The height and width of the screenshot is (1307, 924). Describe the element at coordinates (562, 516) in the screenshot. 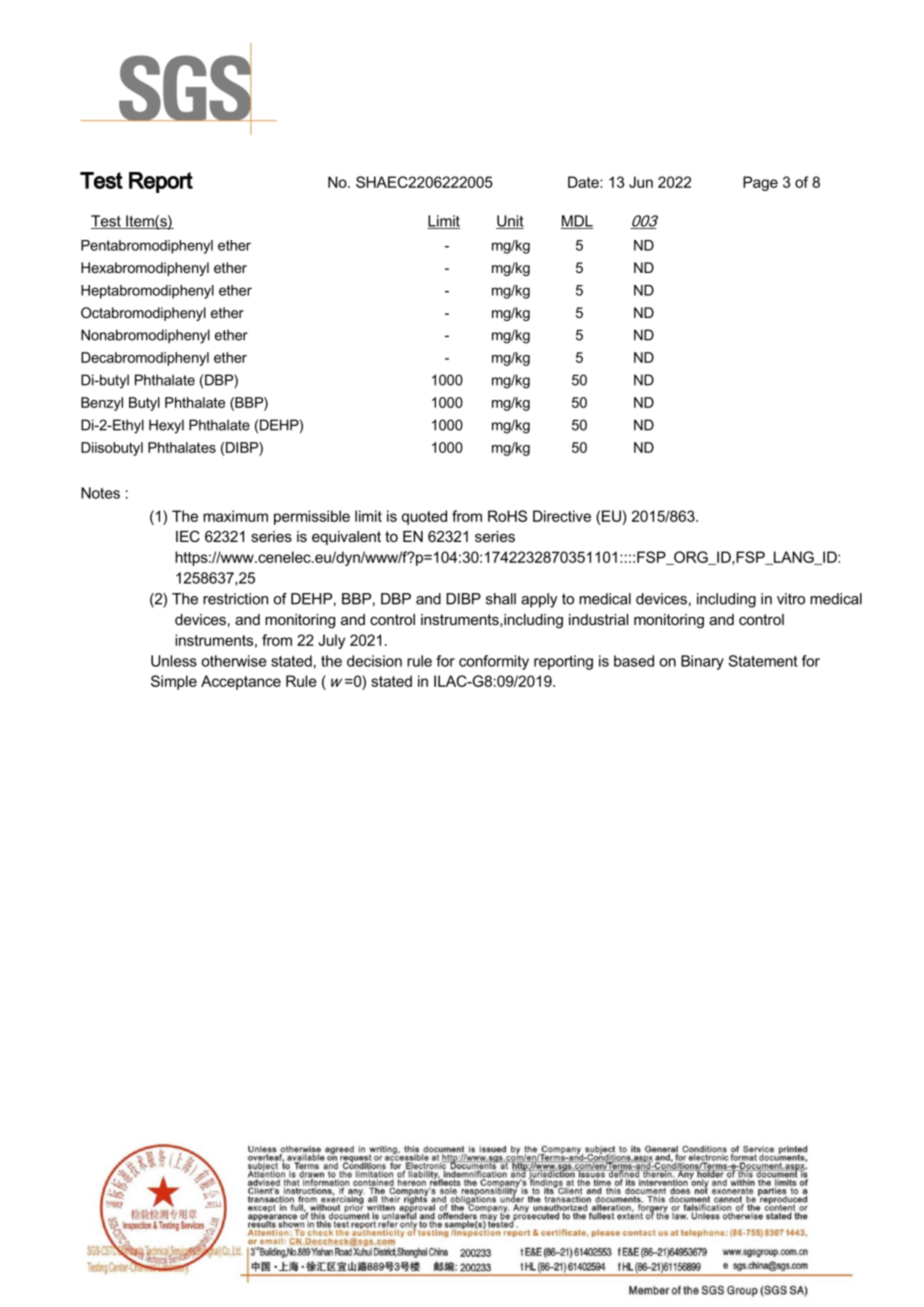

I see `Directive` at that location.
